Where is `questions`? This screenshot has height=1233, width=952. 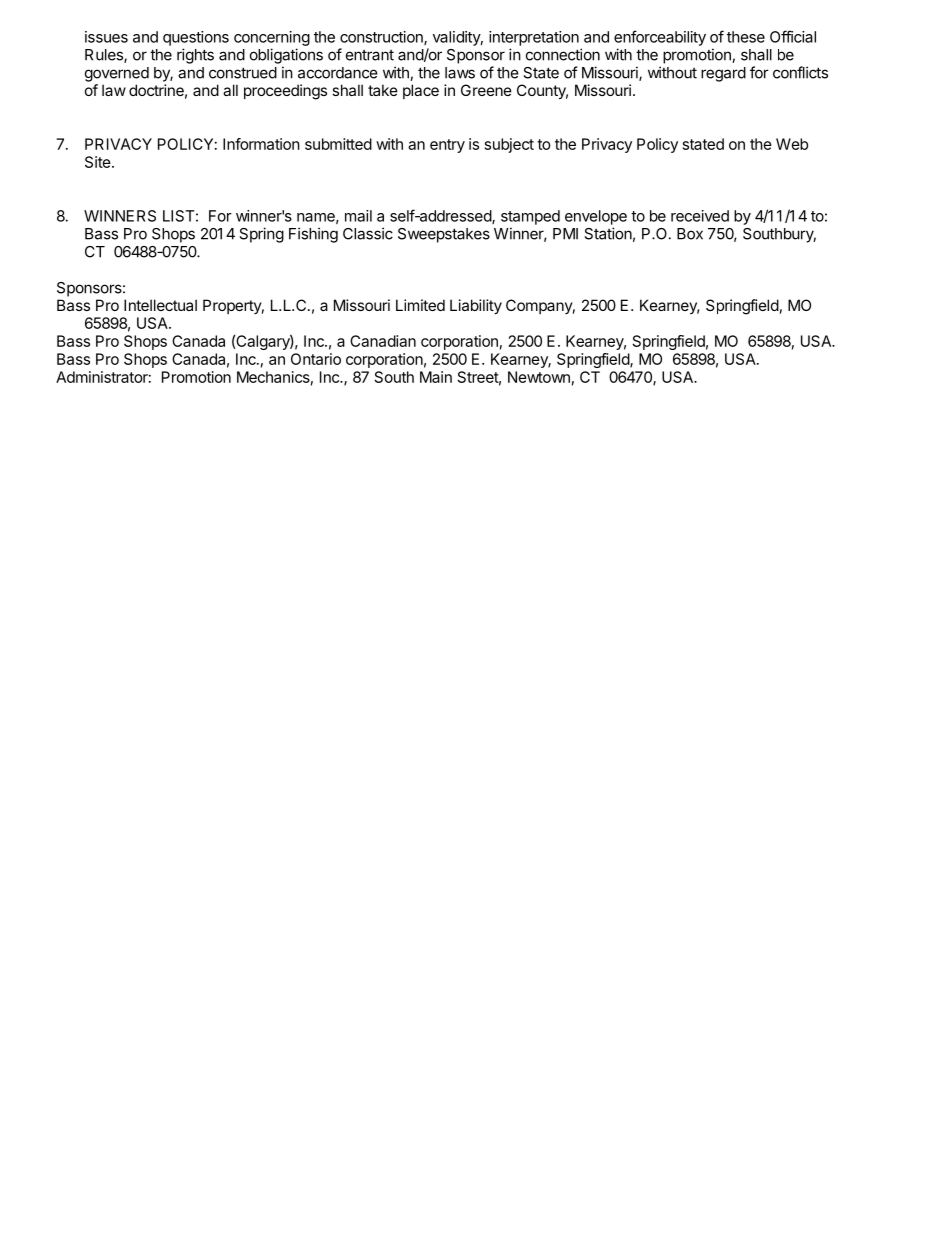
questions is located at coordinates (196, 38).
